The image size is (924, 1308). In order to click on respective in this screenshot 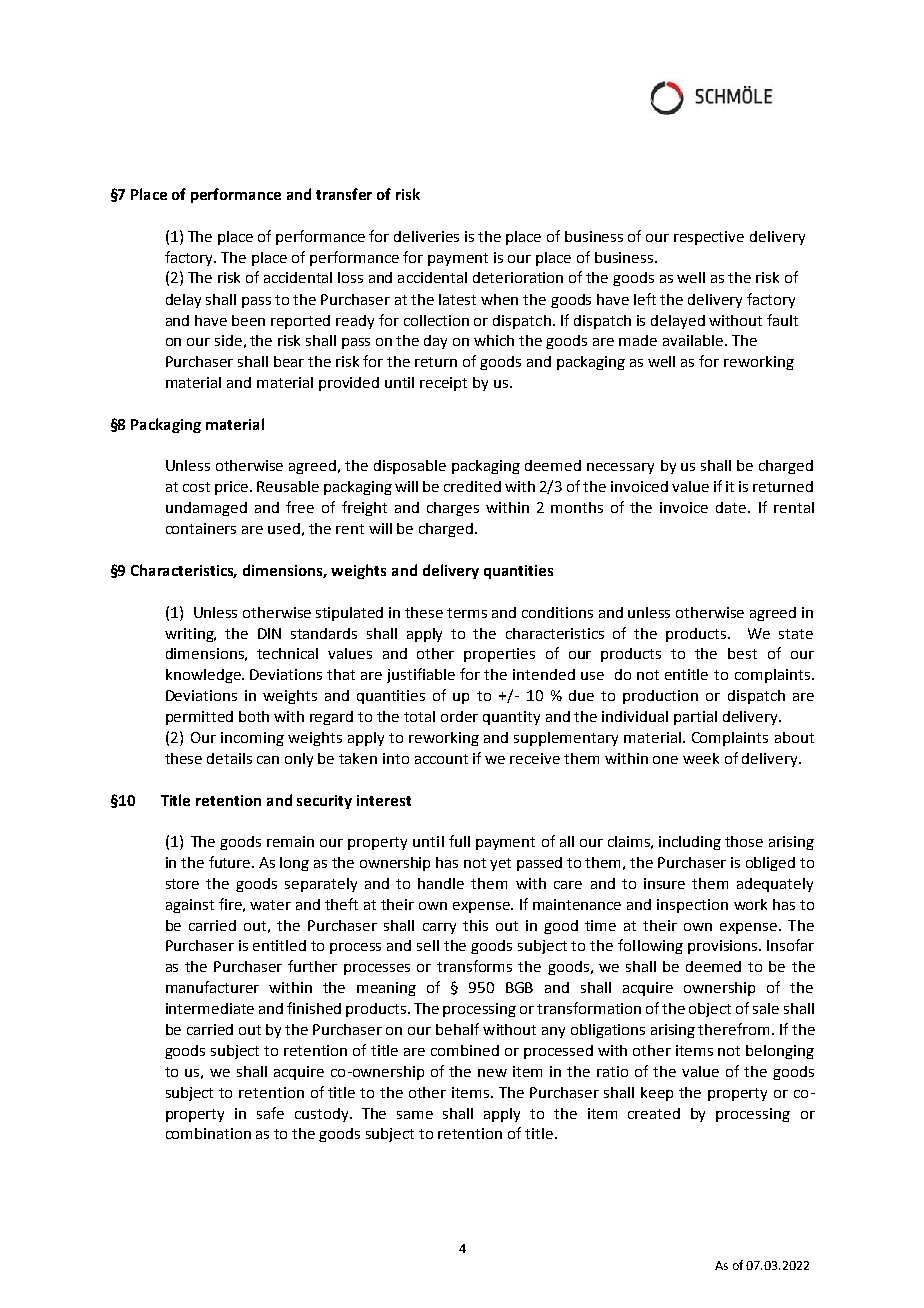, I will do `click(709, 238)`.
